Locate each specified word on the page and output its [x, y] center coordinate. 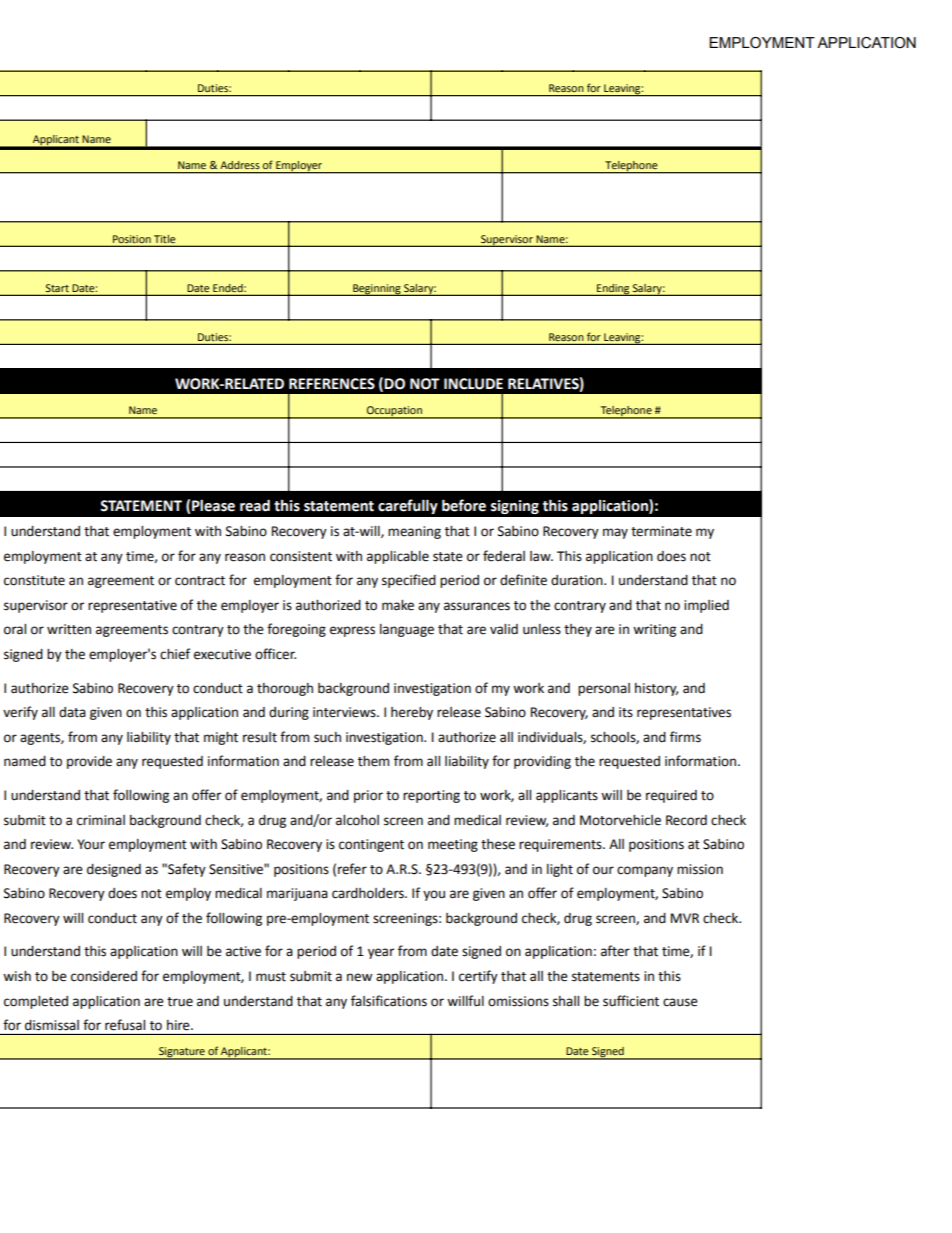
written [69, 629]
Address [240, 165]
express [352, 631]
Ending [613, 290]
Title [164, 239]
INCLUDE [473, 384]
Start [57, 288]
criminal [101, 820]
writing [654, 630]
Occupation [394, 412]
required [671, 796]
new [359, 977]
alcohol [357, 820]
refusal [125, 1024]
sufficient [631, 1001]
